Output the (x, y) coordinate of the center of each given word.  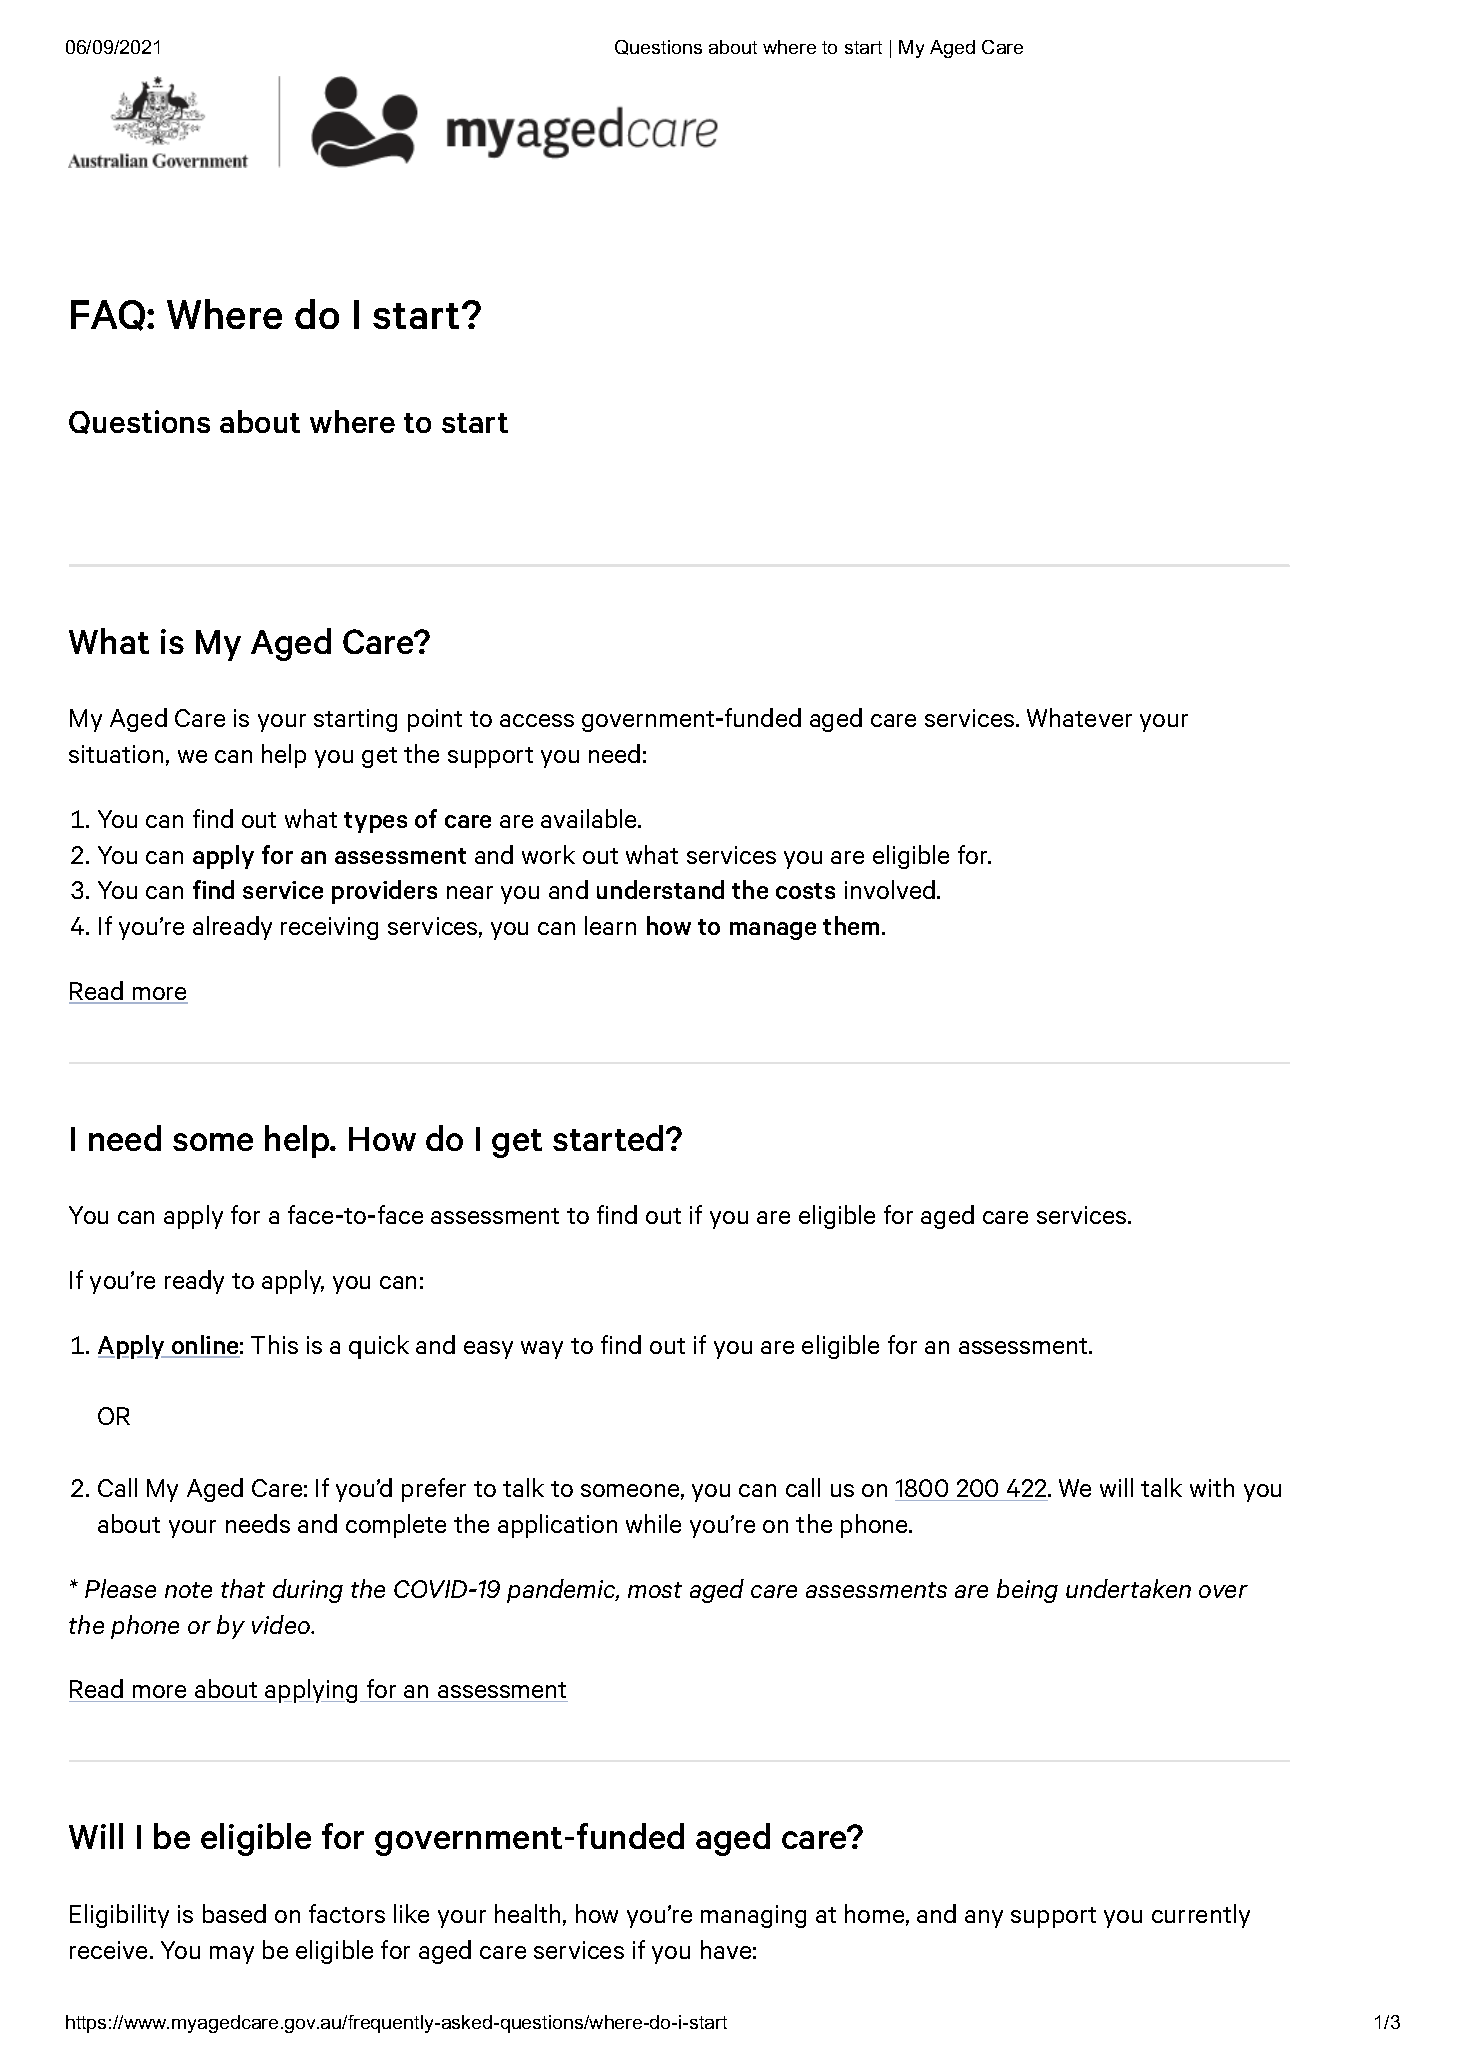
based (234, 1913)
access (537, 720)
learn (610, 925)
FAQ (109, 315)
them (853, 925)
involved (890, 889)
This (274, 1344)
